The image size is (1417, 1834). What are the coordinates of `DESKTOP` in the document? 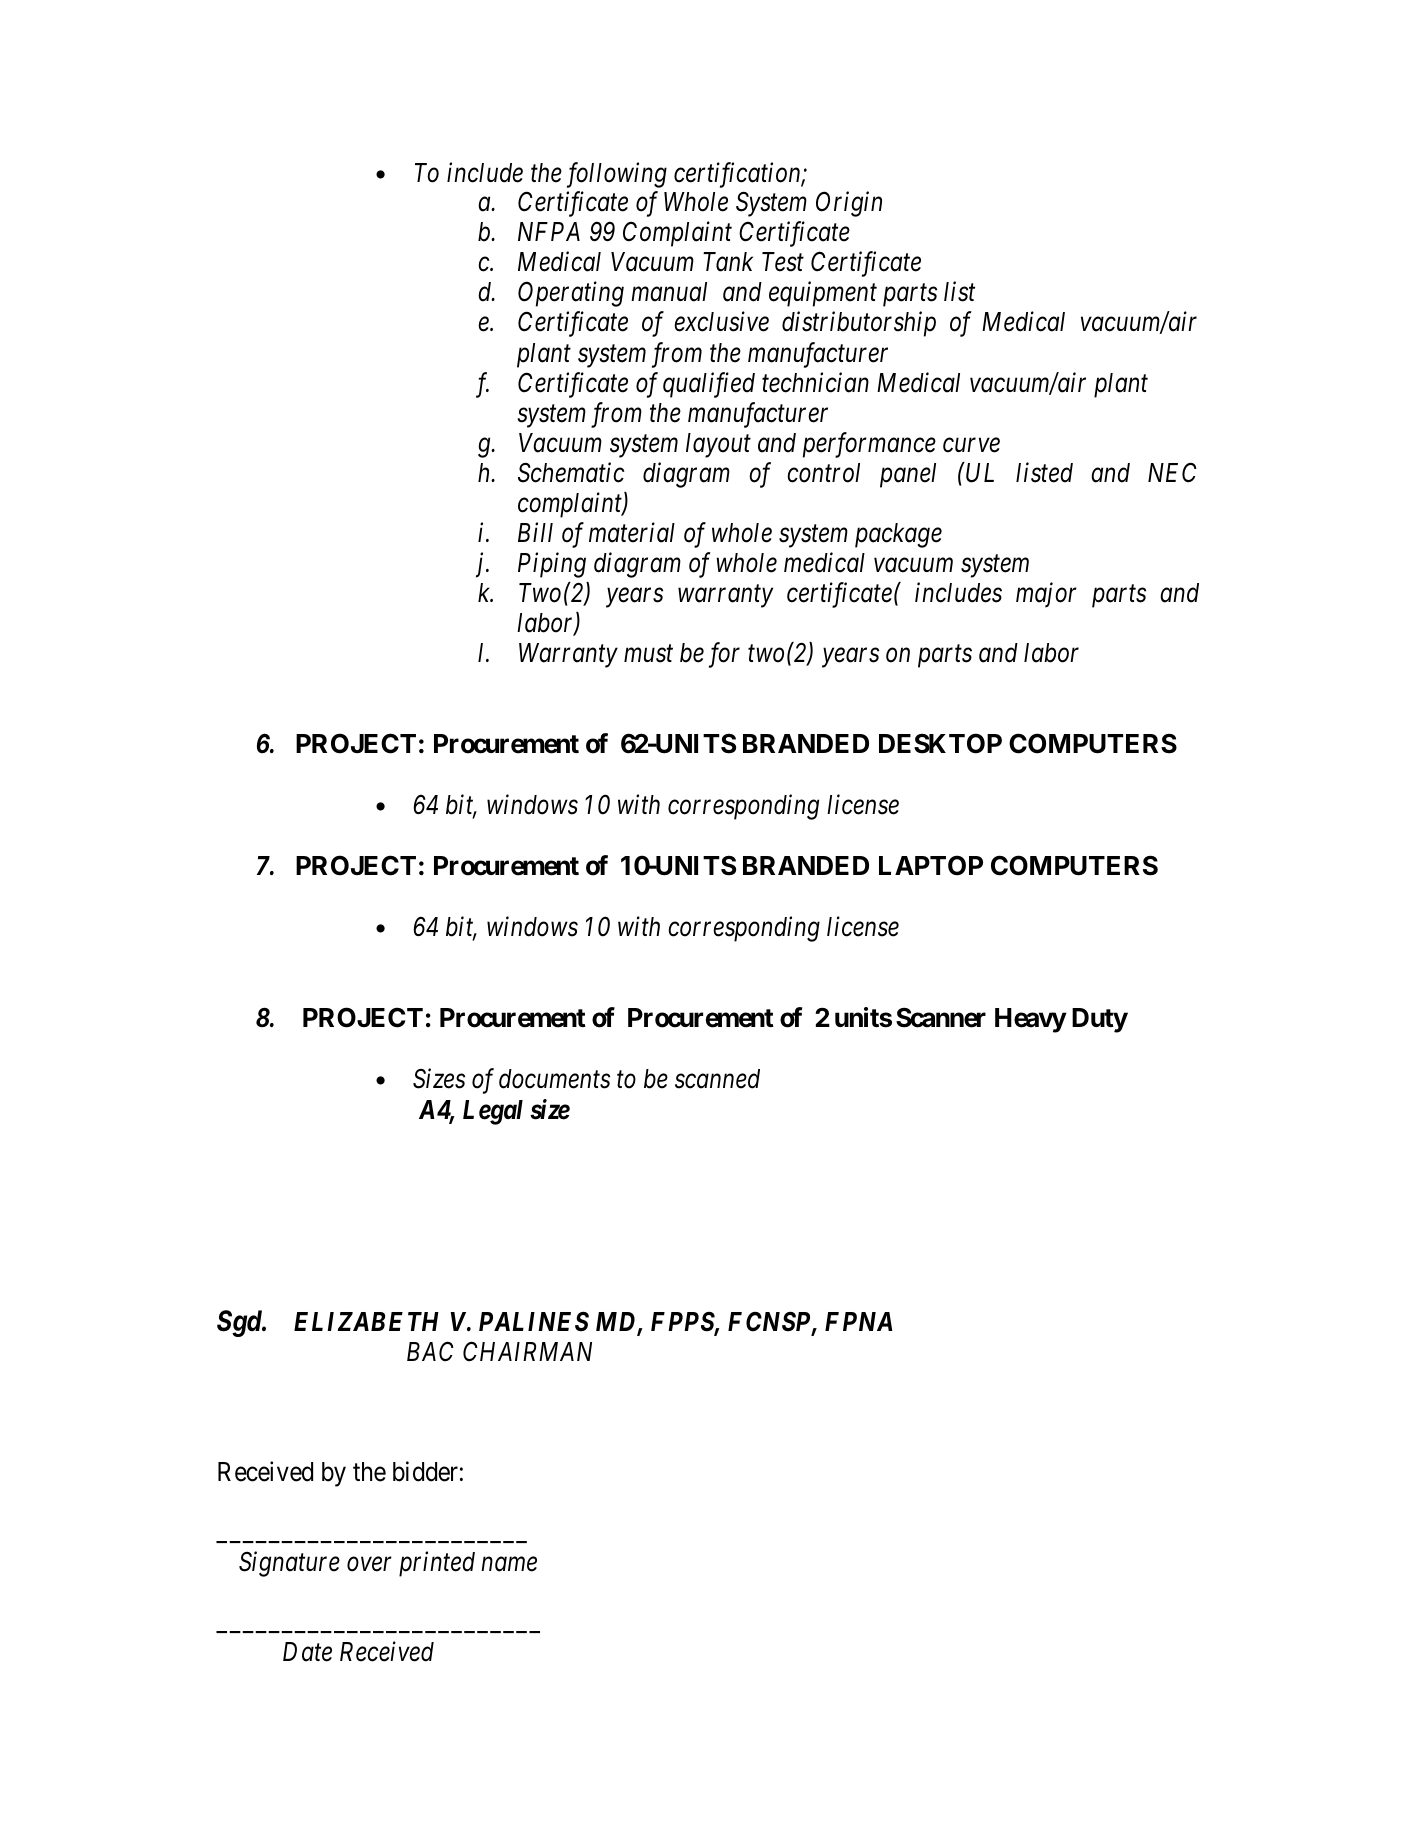 It's located at (940, 743).
